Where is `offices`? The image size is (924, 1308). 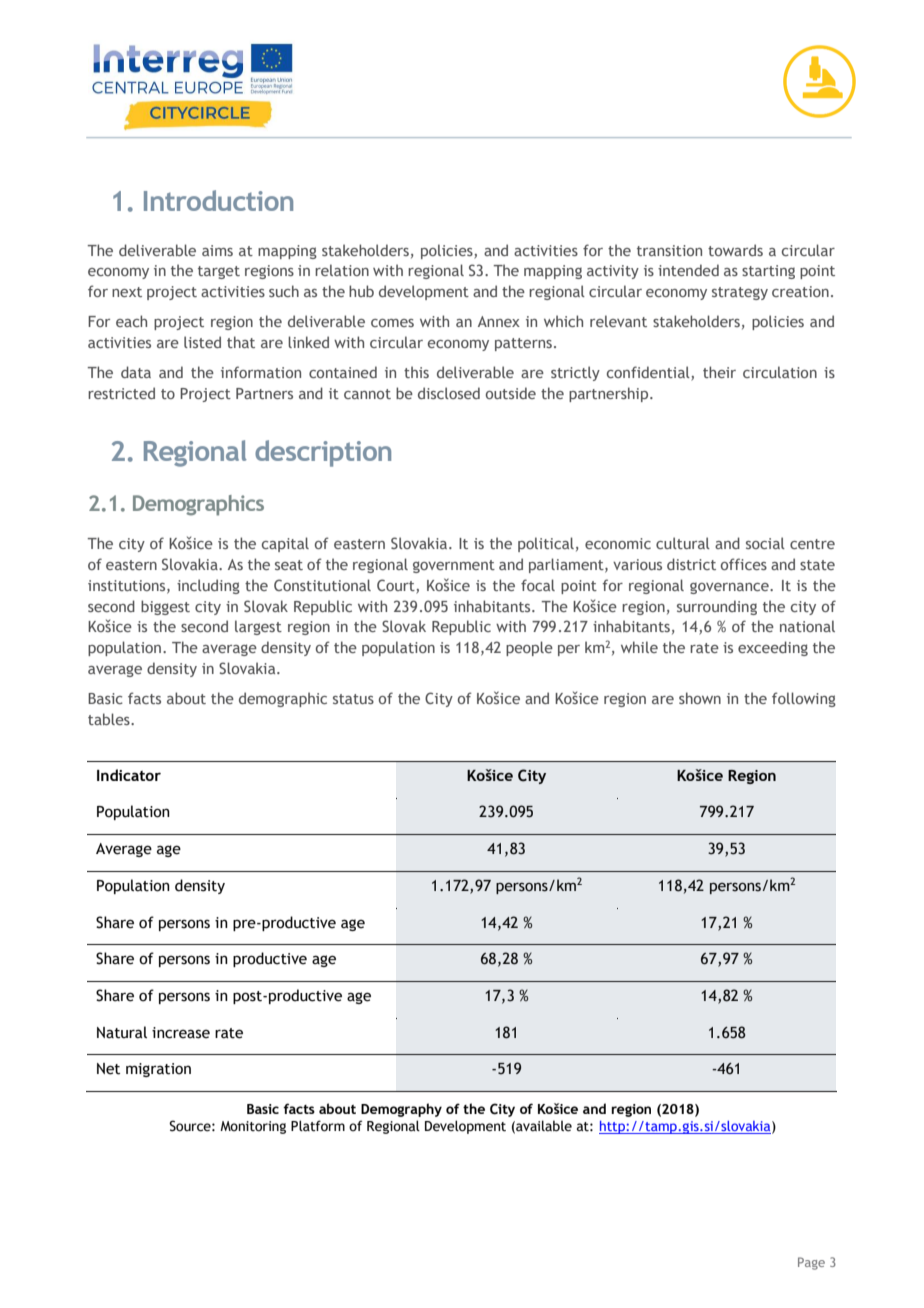
offices is located at coordinates (744, 564).
